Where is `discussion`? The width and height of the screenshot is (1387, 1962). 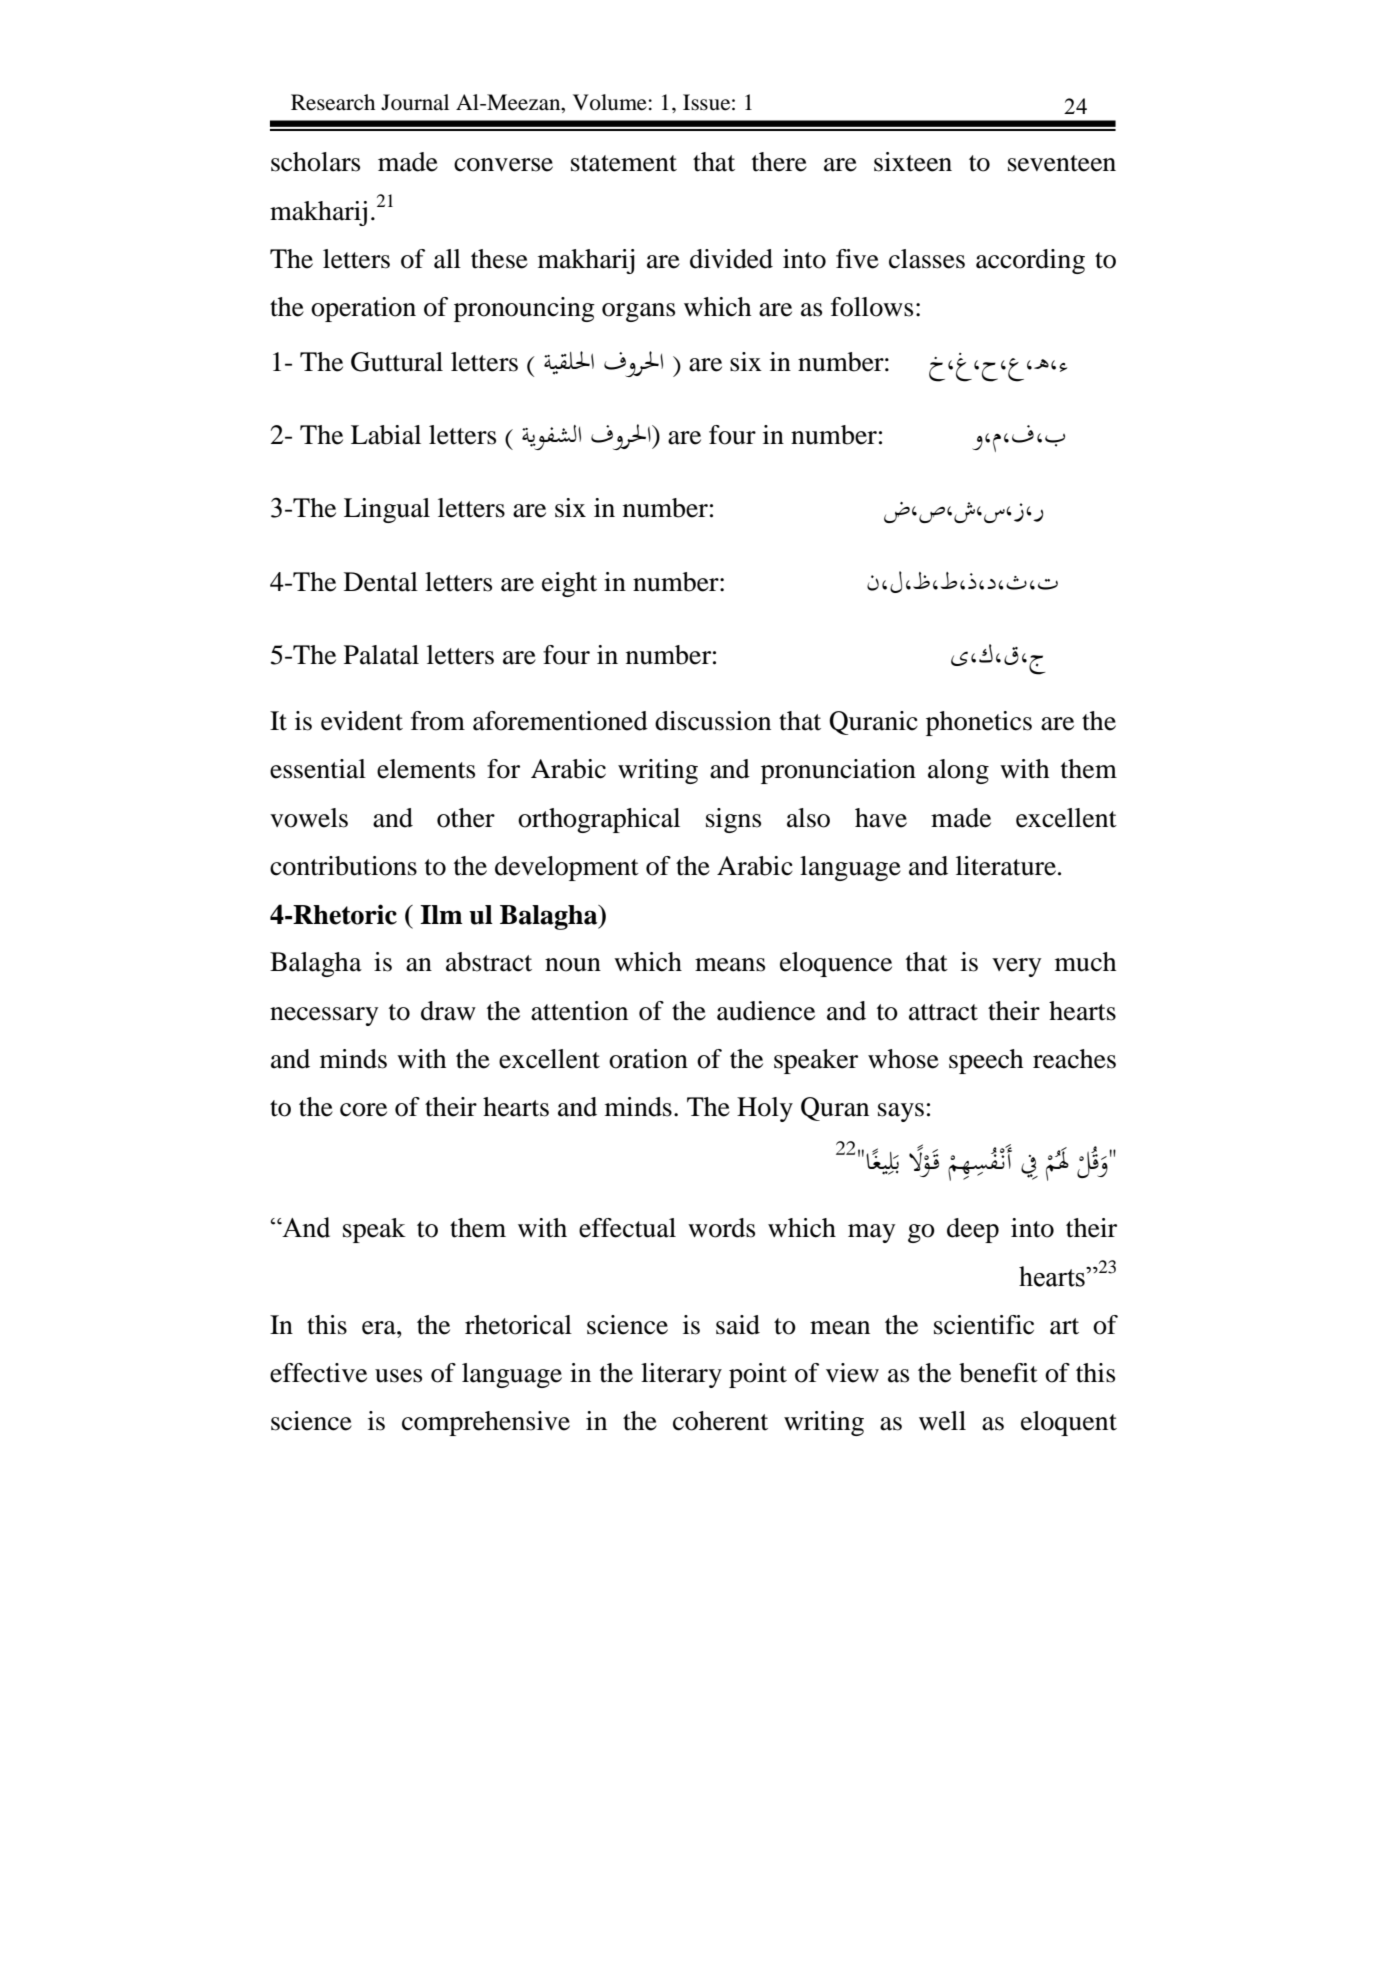 discussion is located at coordinates (713, 721).
